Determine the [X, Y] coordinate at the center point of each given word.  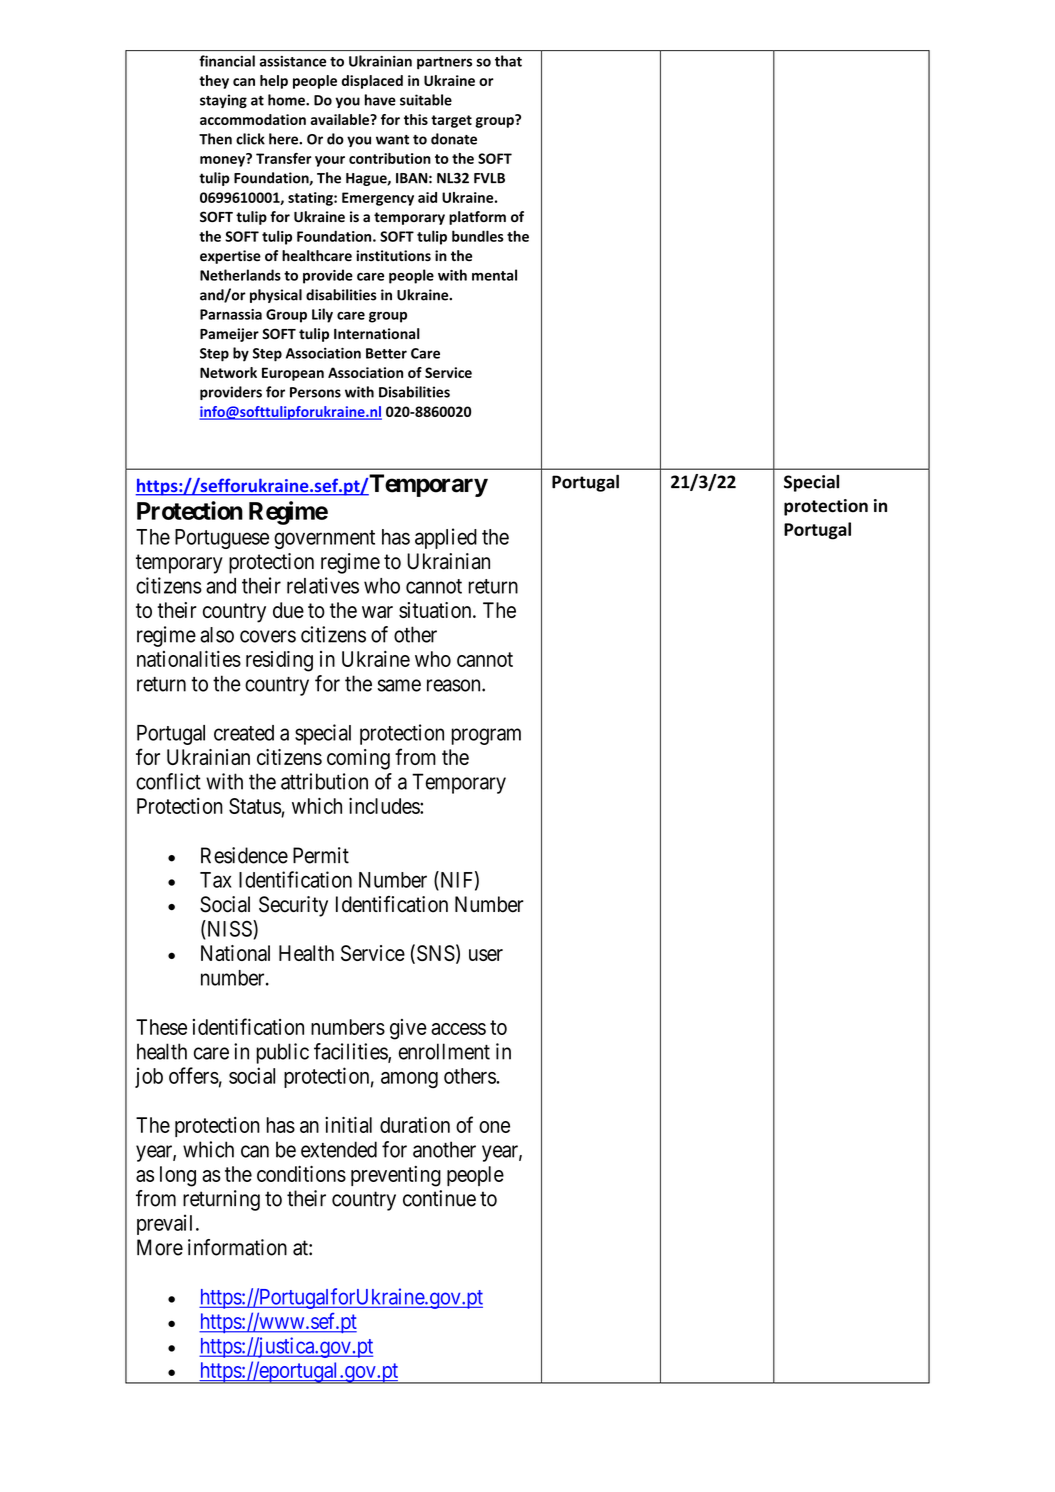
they [214, 82]
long [178, 1176]
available [341, 119]
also [217, 635]
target [451, 121]
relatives [323, 585]
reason [455, 685]
